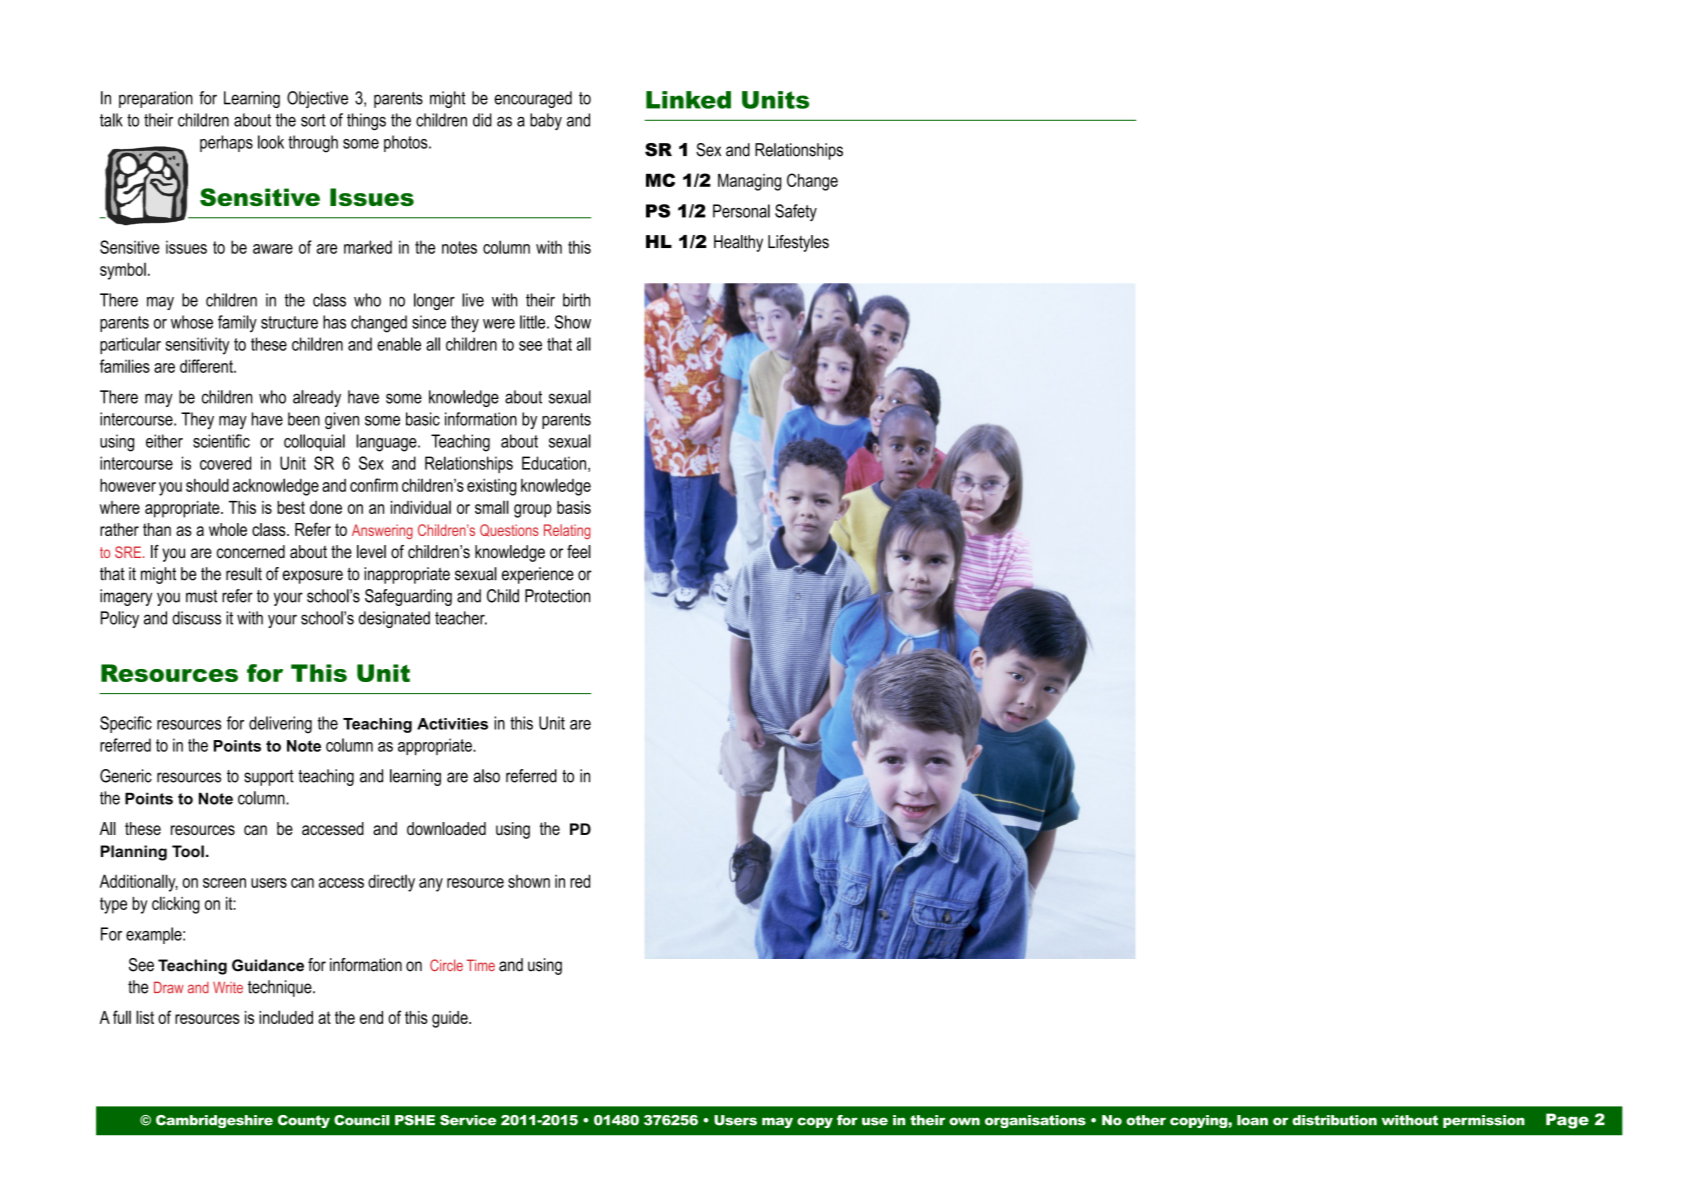 This image has height=1196, width=1692. What do you see at coordinates (271, 142) in the image?
I see `look` at bounding box center [271, 142].
